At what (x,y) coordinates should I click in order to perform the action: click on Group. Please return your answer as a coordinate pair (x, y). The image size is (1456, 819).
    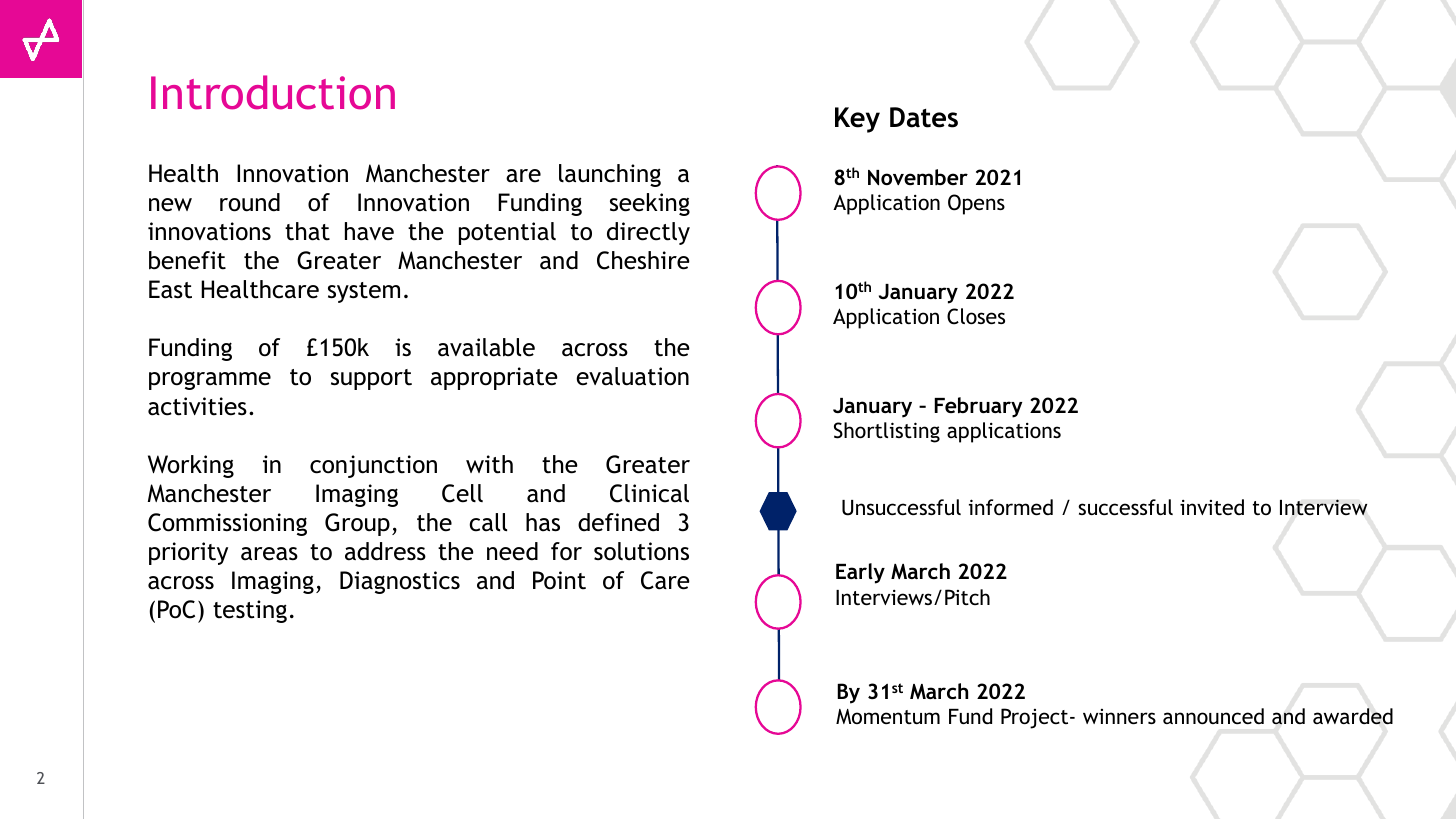
    Looking at the image, I should click on (357, 524).
